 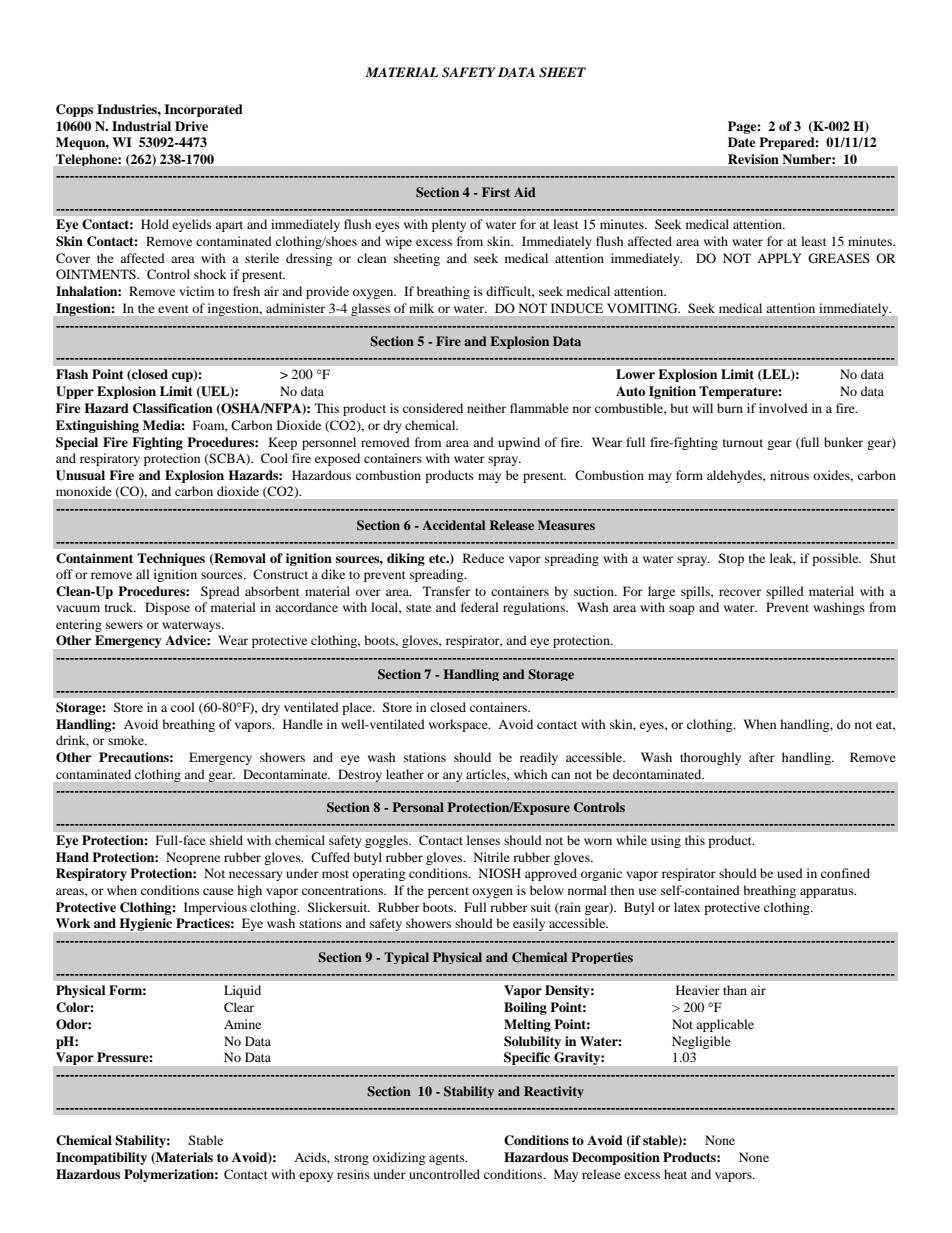 I want to click on Incompatibility, so click(x=101, y=1158).
